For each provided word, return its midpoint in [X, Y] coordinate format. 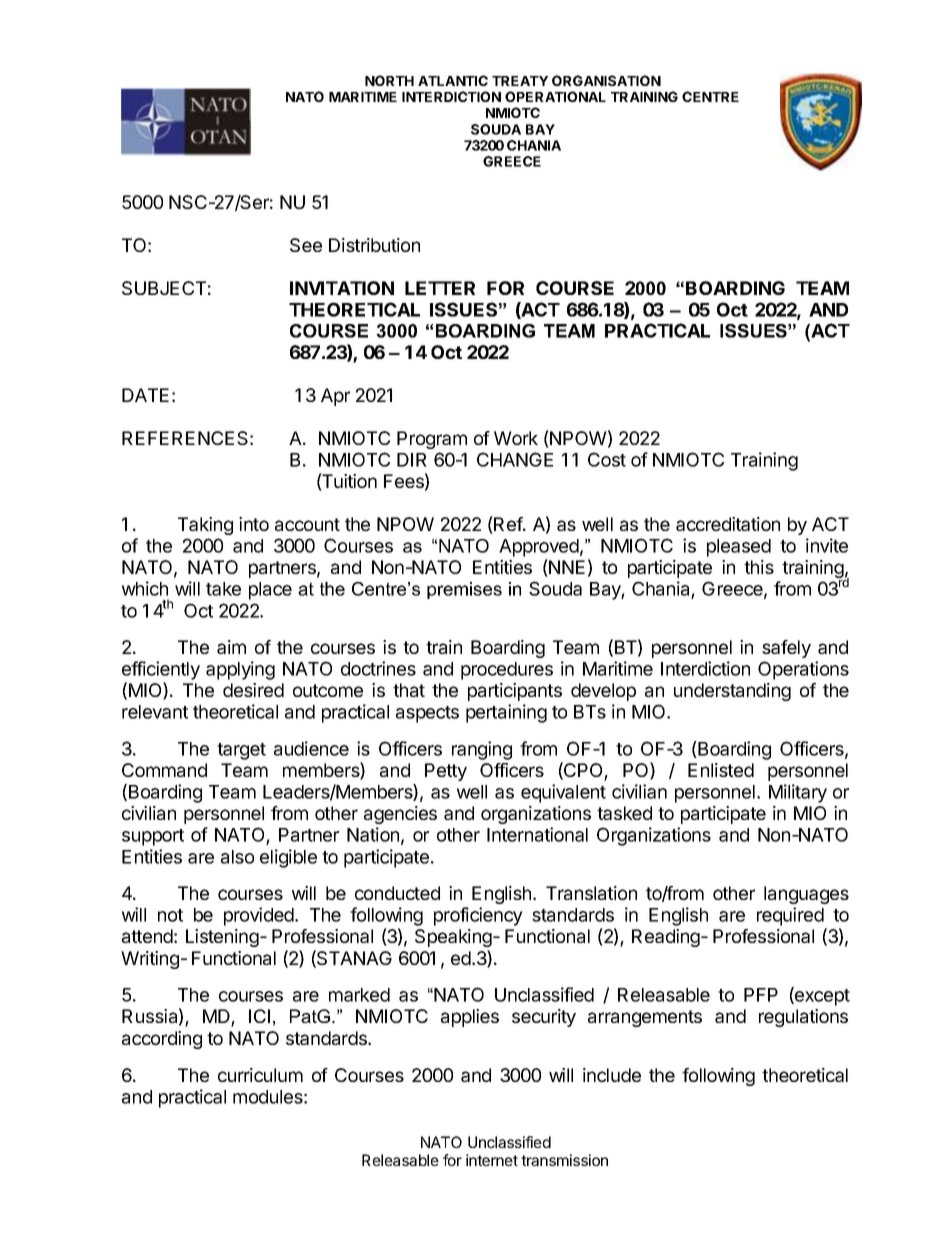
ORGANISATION [606, 80]
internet [492, 1160]
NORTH [389, 80]
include [612, 1075]
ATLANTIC [453, 80]
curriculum [260, 1075]
